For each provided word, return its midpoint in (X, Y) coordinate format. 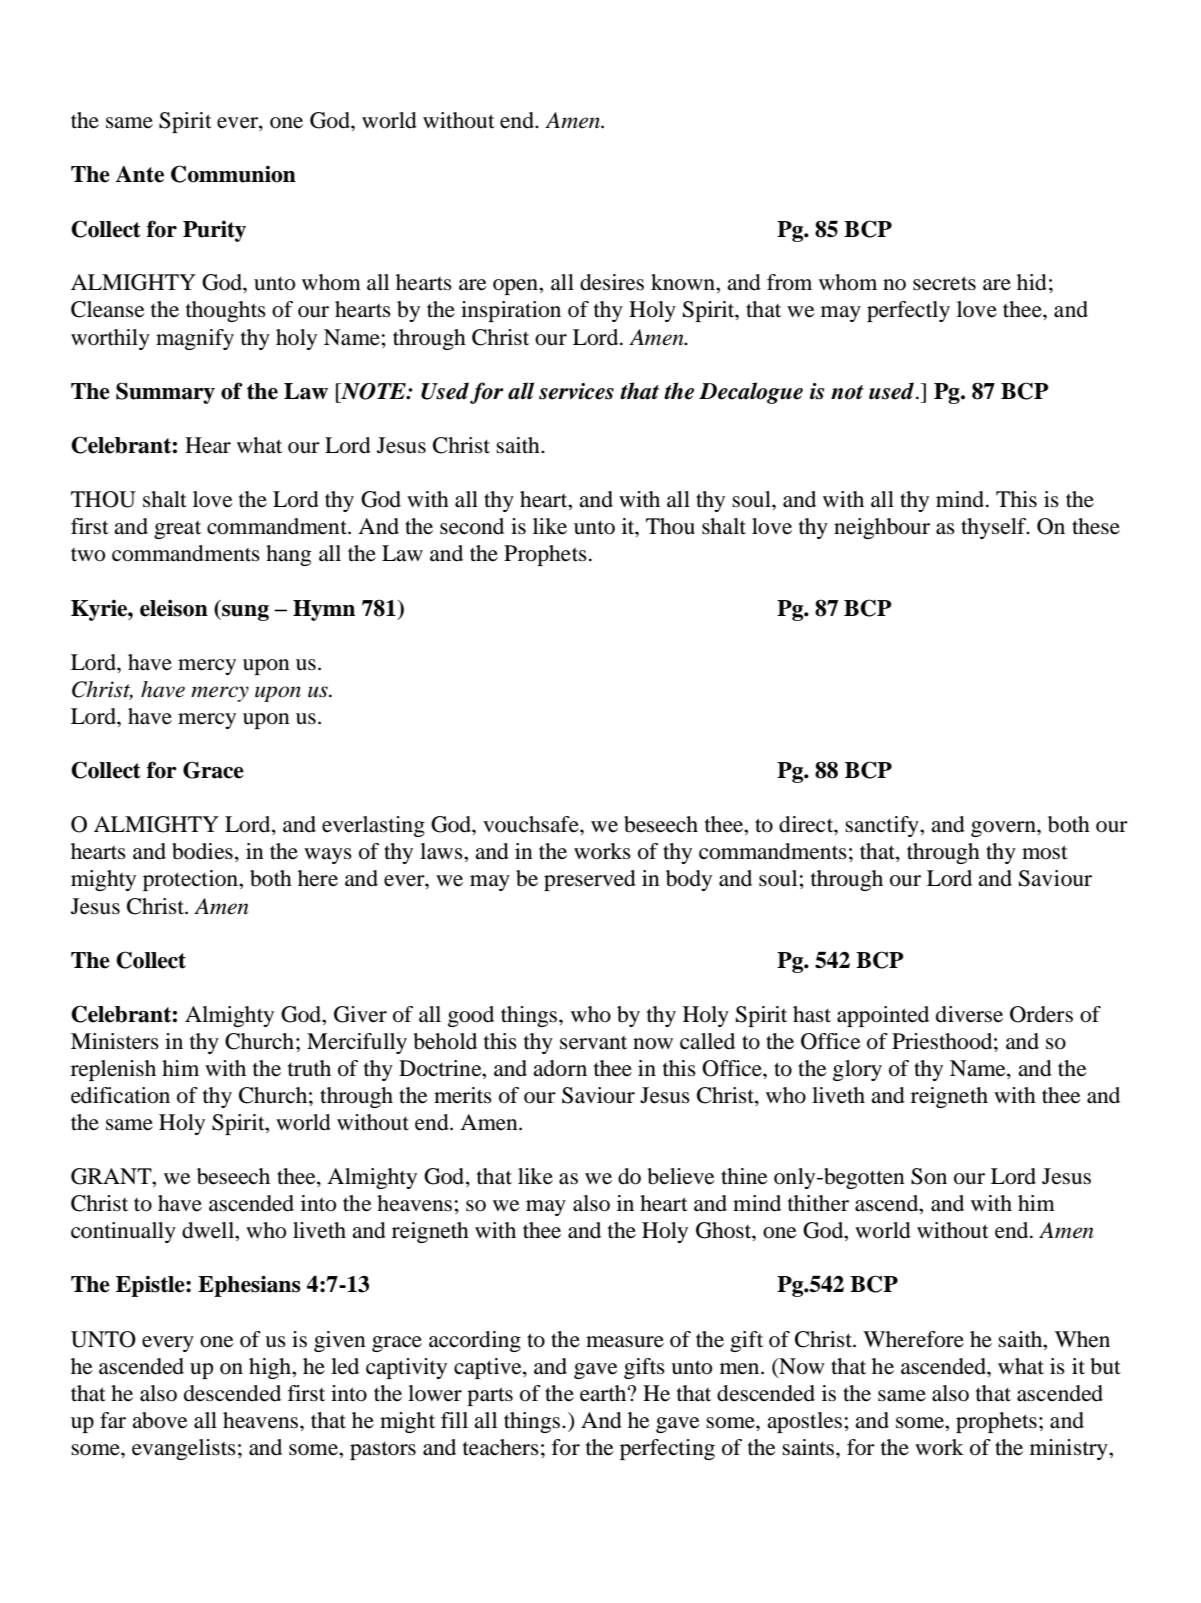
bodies (202, 851)
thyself (995, 528)
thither (818, 1203)
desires (612, 282)
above (160, 1420)
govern (1004, 829)
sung (244, 613)
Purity (214, 231)
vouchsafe (532, 824)
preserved (590, 880)
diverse (969, 1014)
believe (681, 1176)
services (576, 391)
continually (123, 1232)
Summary (165, 393)
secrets (944, 283)
